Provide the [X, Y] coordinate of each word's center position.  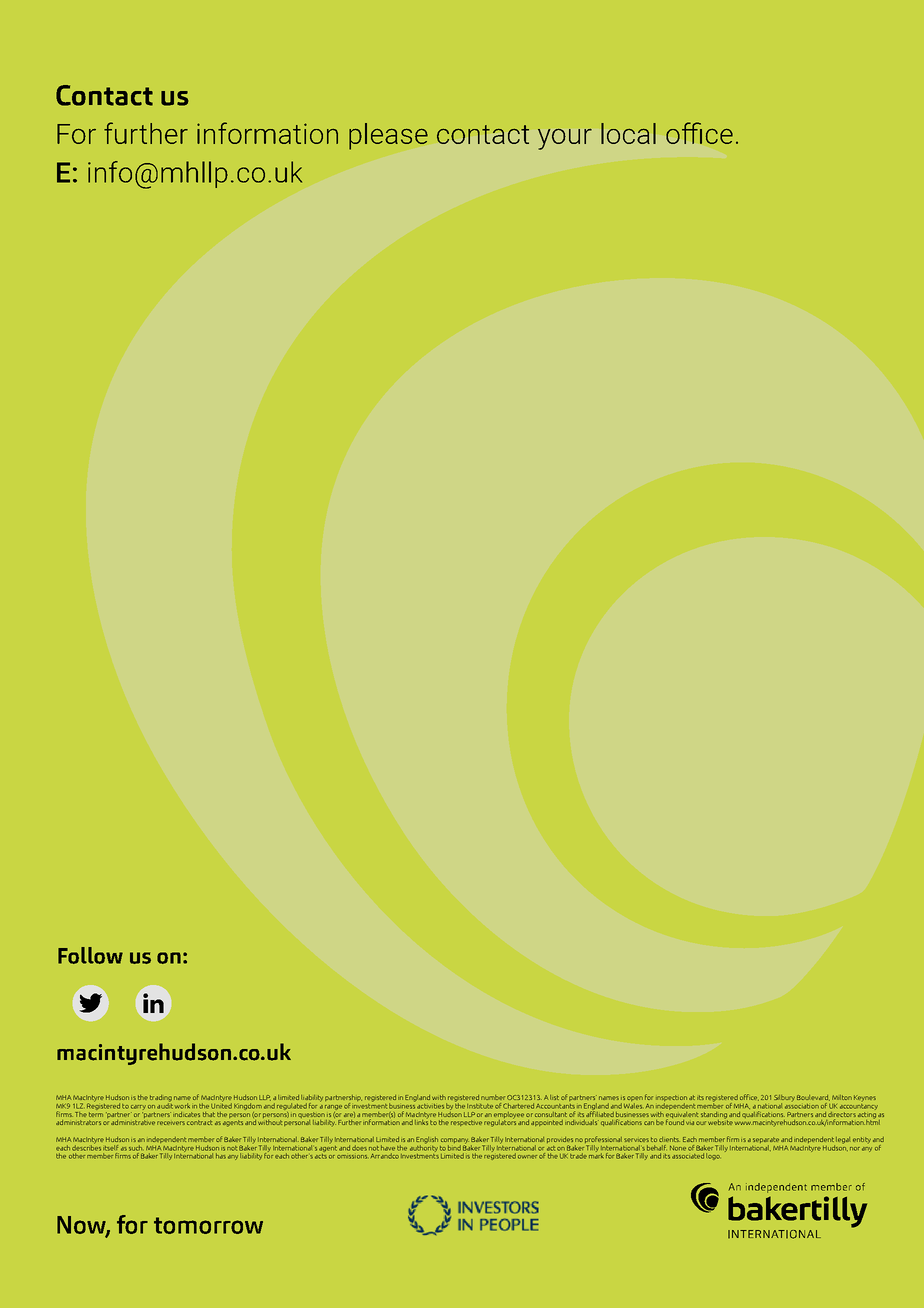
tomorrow [208, 1225]
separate [766, 1141]
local [628, 133]
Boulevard [813, 1098]
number [493, 1097]
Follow [90, 955]
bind [454, 1146]
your [565, 139]
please [388, 136]
